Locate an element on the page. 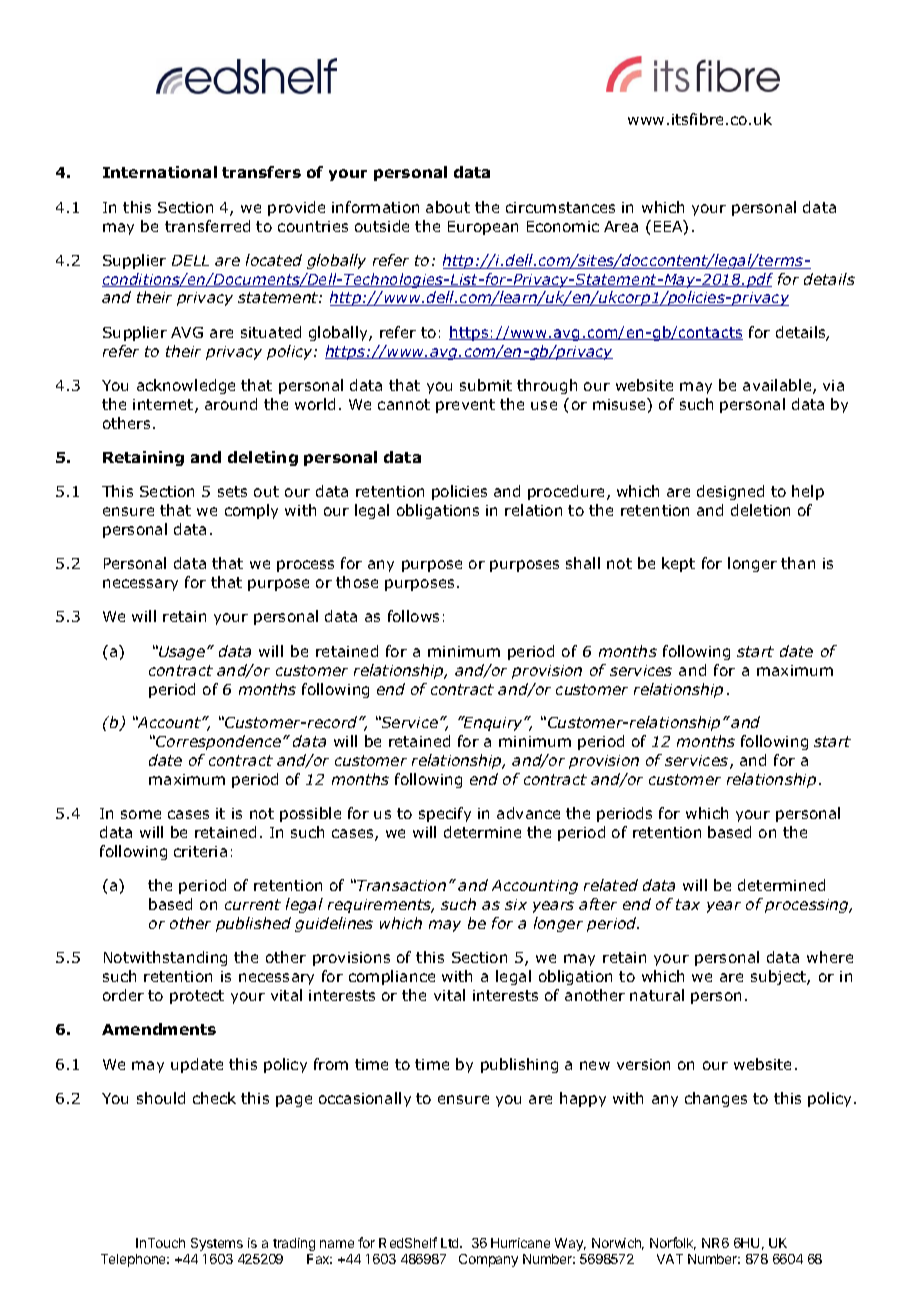 This page has width=924, height=1307. Ltd is located at coordinates (451, 1243).
